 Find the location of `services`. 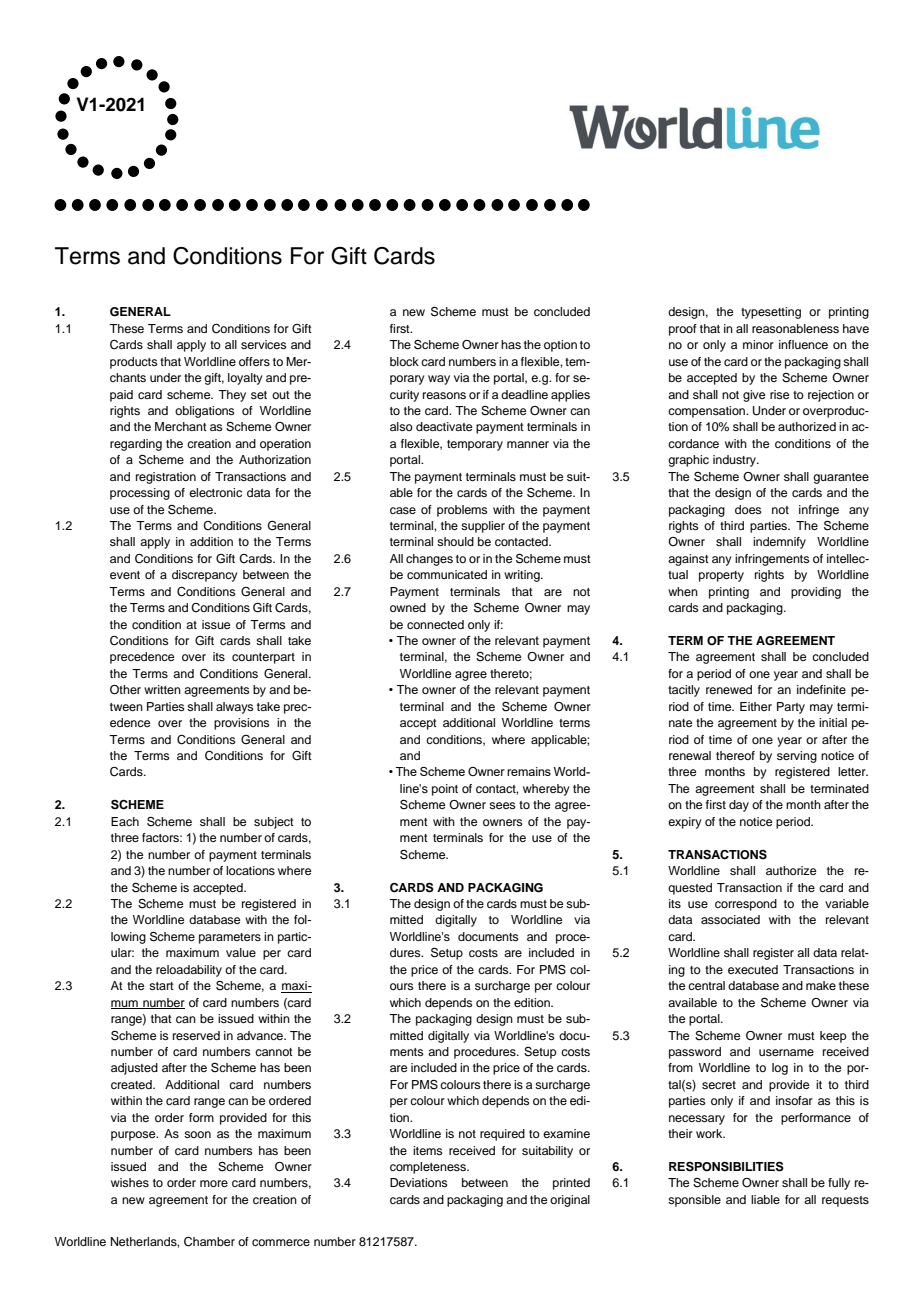

services is located at coordinates (264, 344).
